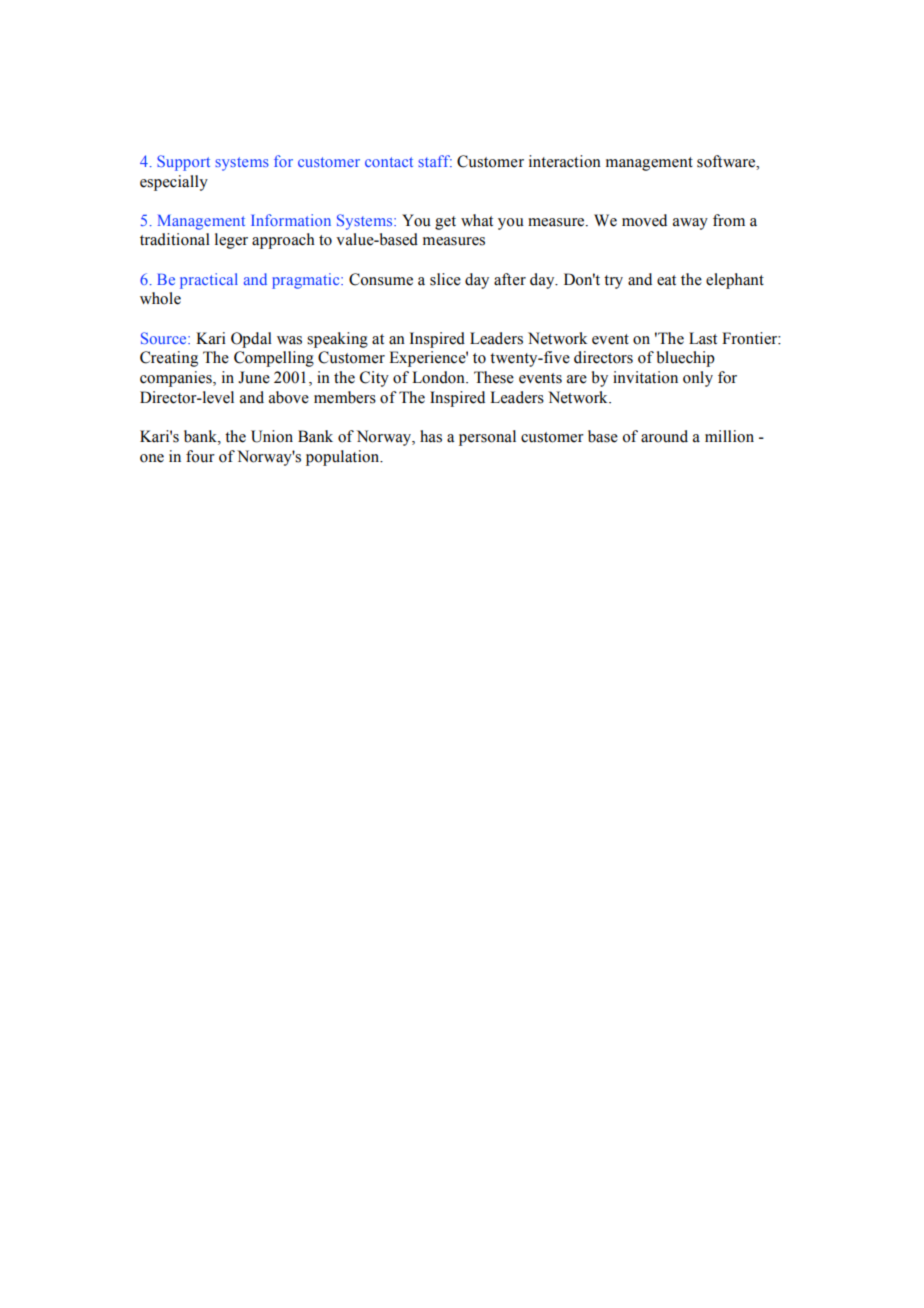 The image size is (924, 1308). I want to click on software, so click(727, 161).
